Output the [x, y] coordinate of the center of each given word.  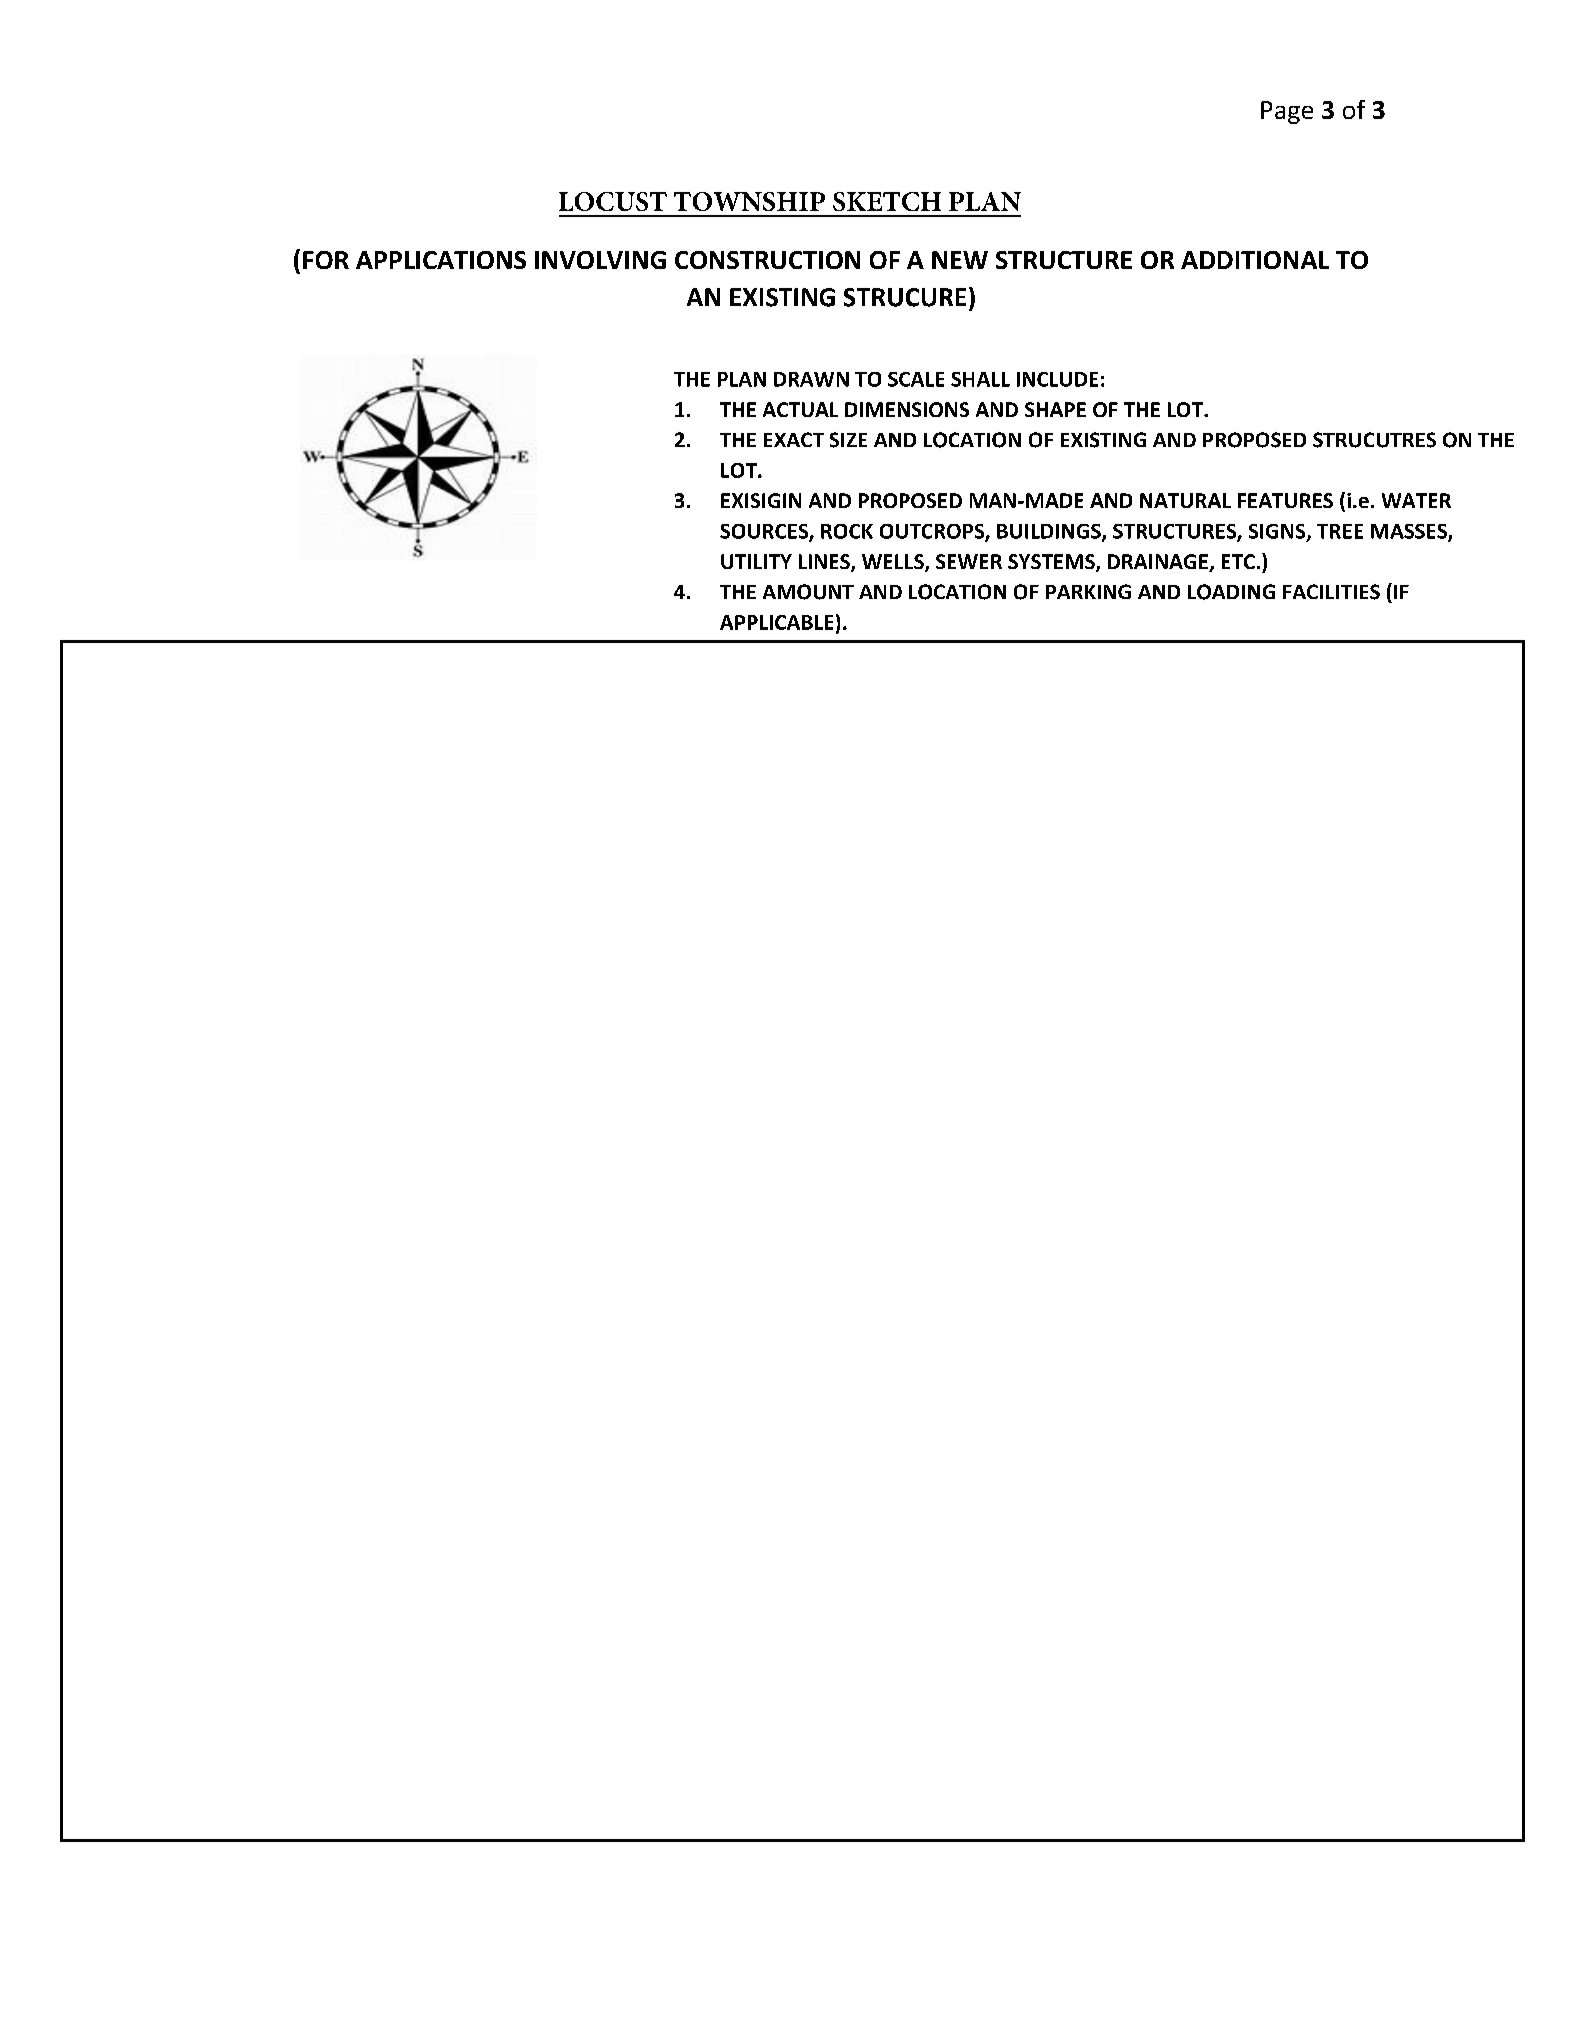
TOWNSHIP [749, 201]
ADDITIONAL [1255, 260]
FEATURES [1285, 500]
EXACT [794, 439]
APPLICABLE [776, 622]
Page [1287, 112]
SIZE [848, 440]
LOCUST [613, 201]
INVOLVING [600, 260]
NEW [960, 260]
